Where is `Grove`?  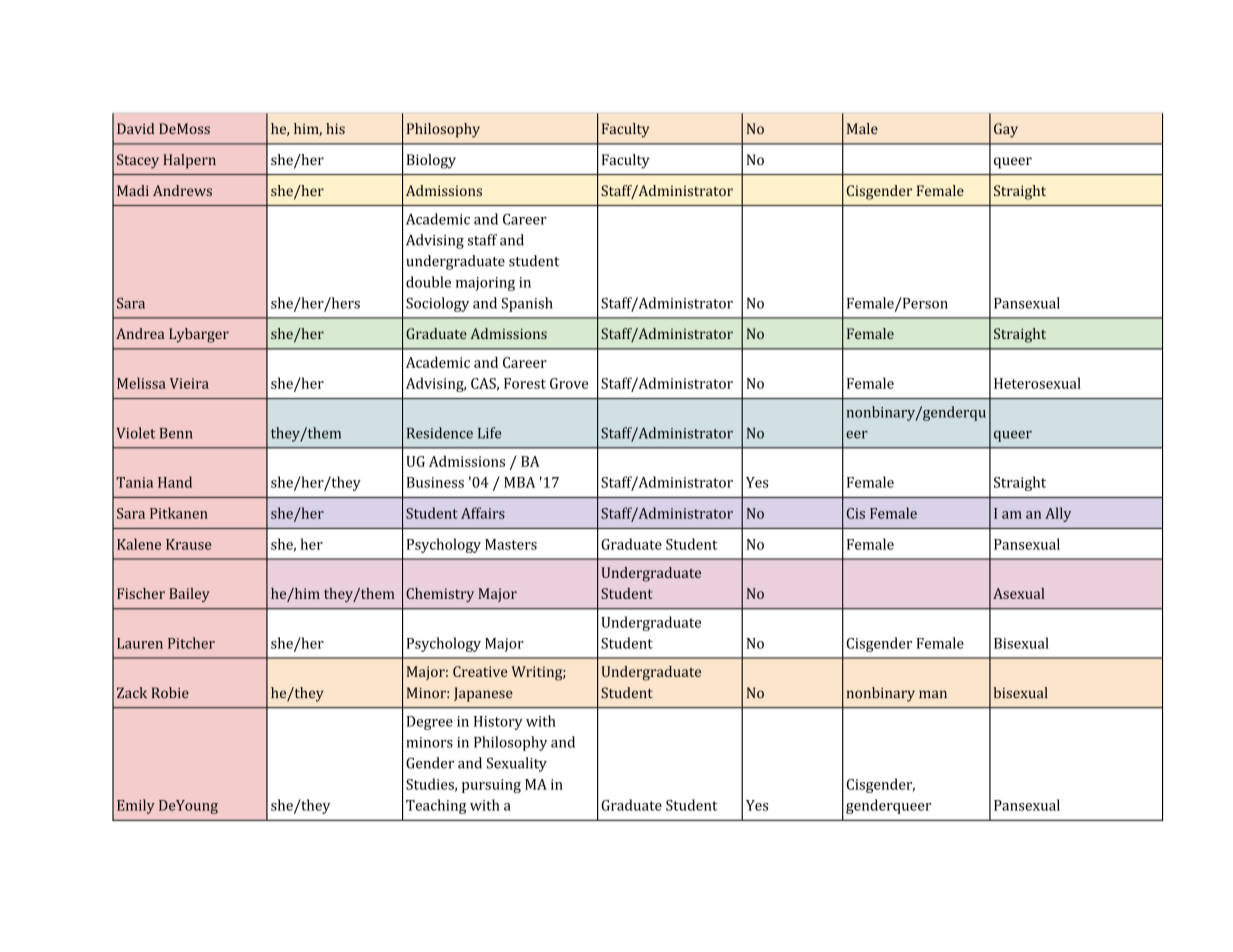 Grove is located at coordinates (569, 383).
